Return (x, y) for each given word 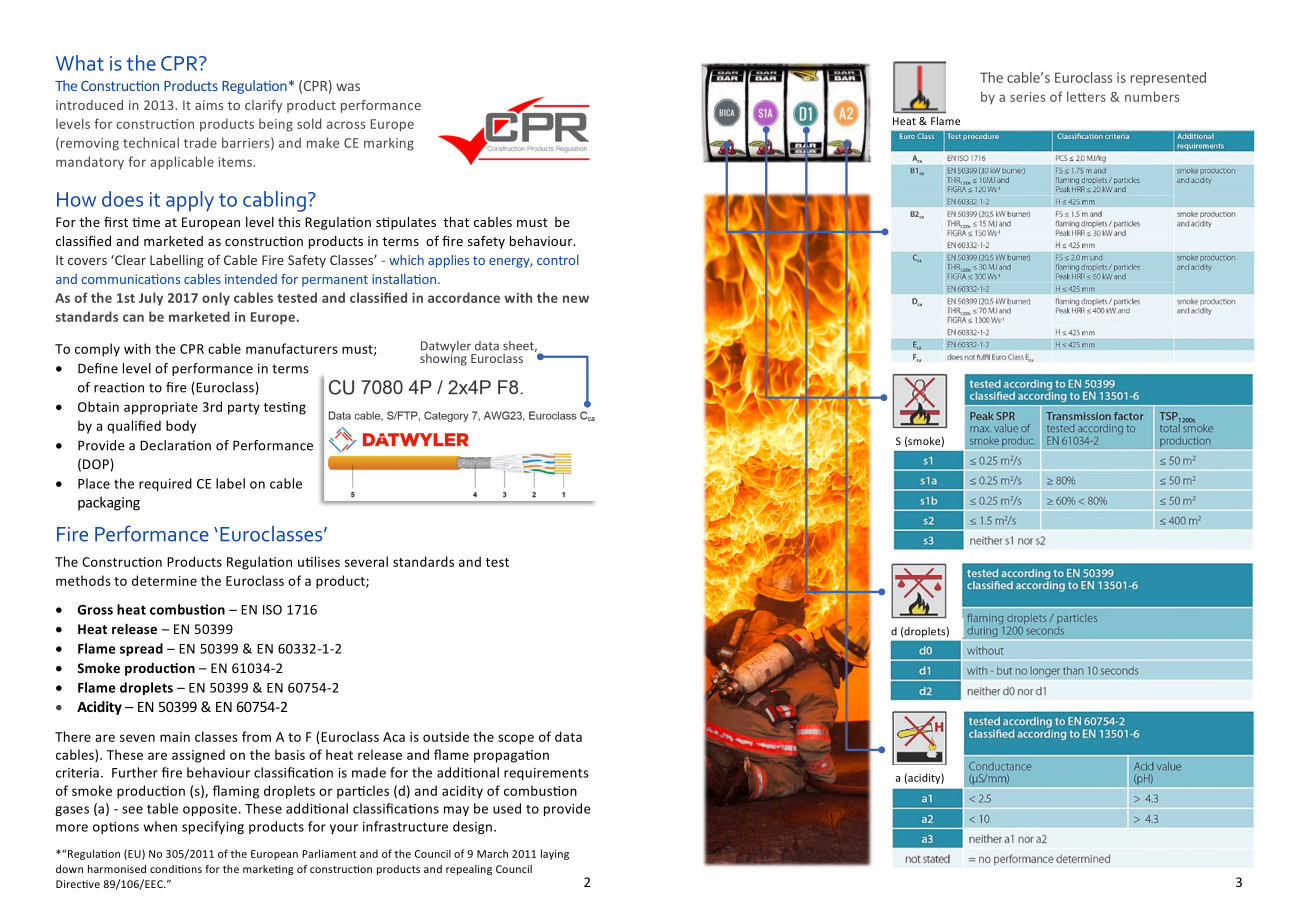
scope (516, 739)
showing (443, 358)
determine (164, 580)
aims (209, 105)
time (146, 222)
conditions (176, 869)
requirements (546, 774)
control (558, 260)
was (348, 87)
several (366, 561)
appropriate (161, 408)
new (576, 299)
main (175, 737)
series (1027, 97)
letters (1086, 96)
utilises (319, 561)
